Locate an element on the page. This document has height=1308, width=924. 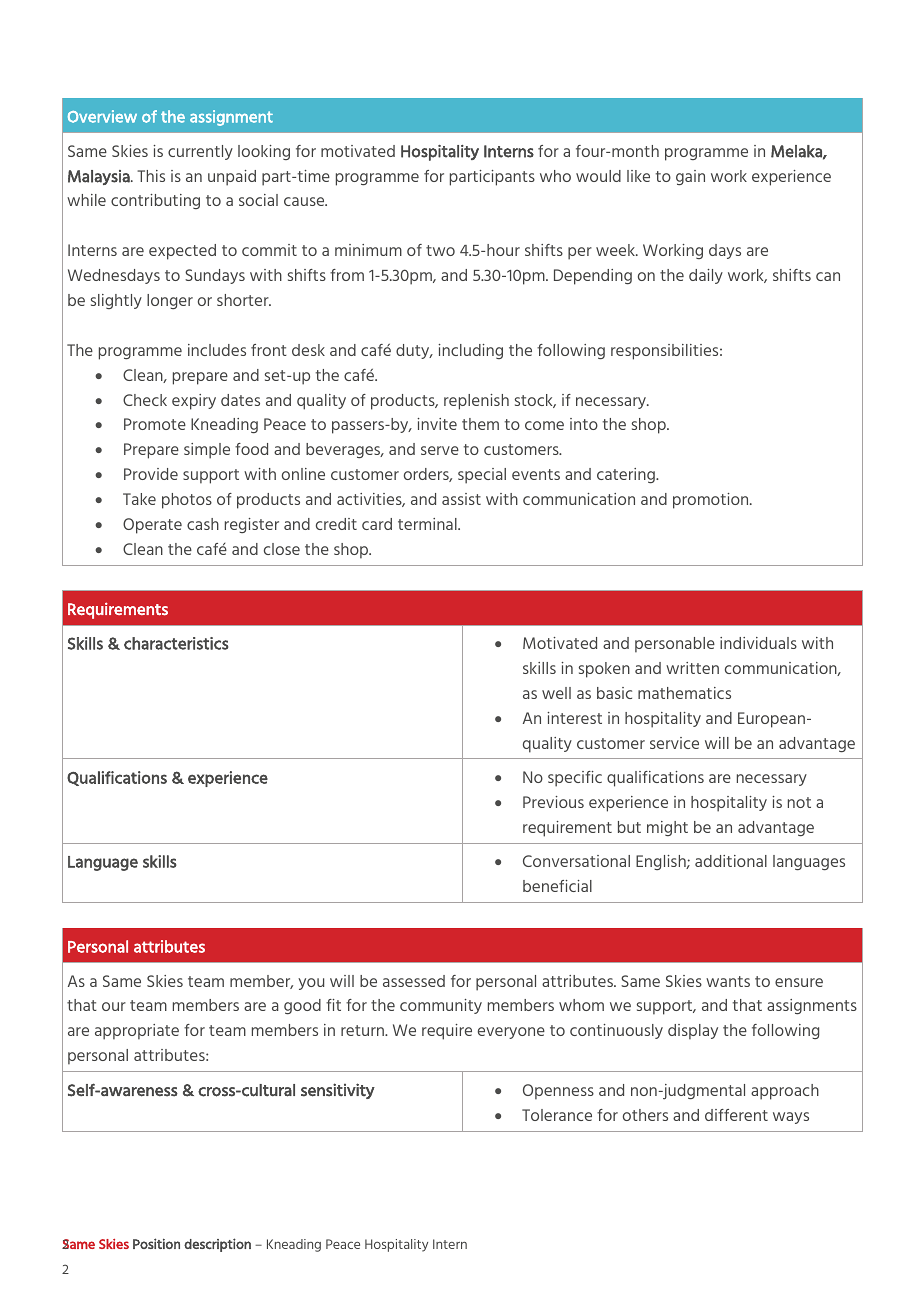
additional is located at coordinates (731, 861).
